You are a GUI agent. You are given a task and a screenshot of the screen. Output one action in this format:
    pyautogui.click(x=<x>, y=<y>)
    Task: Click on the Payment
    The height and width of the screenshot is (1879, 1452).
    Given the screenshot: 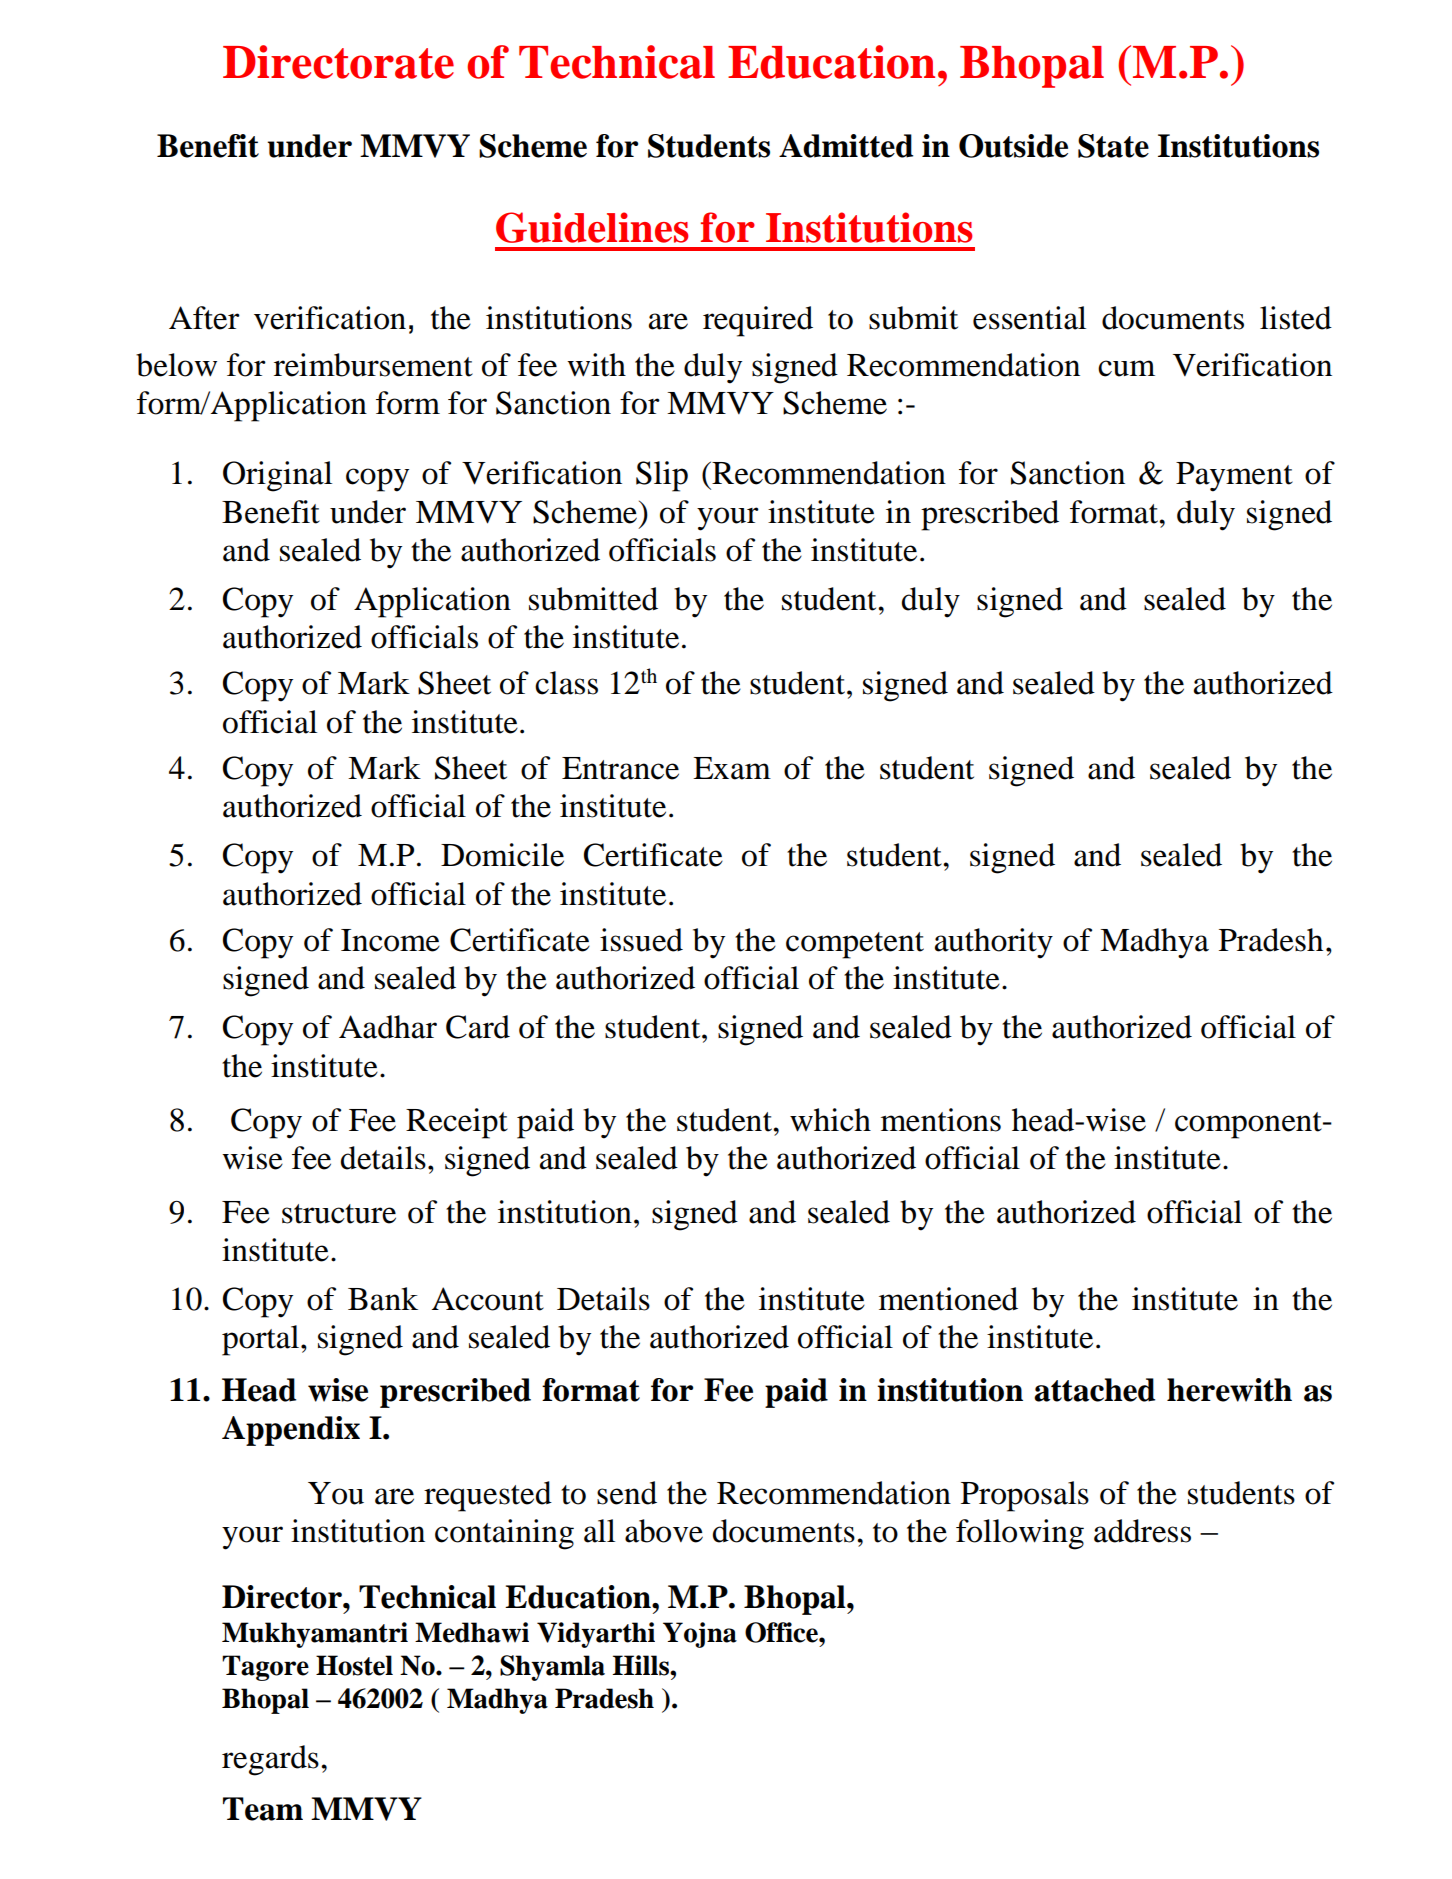 What is the action you would take?
    pyautogui.click(x=1234, y=477)
